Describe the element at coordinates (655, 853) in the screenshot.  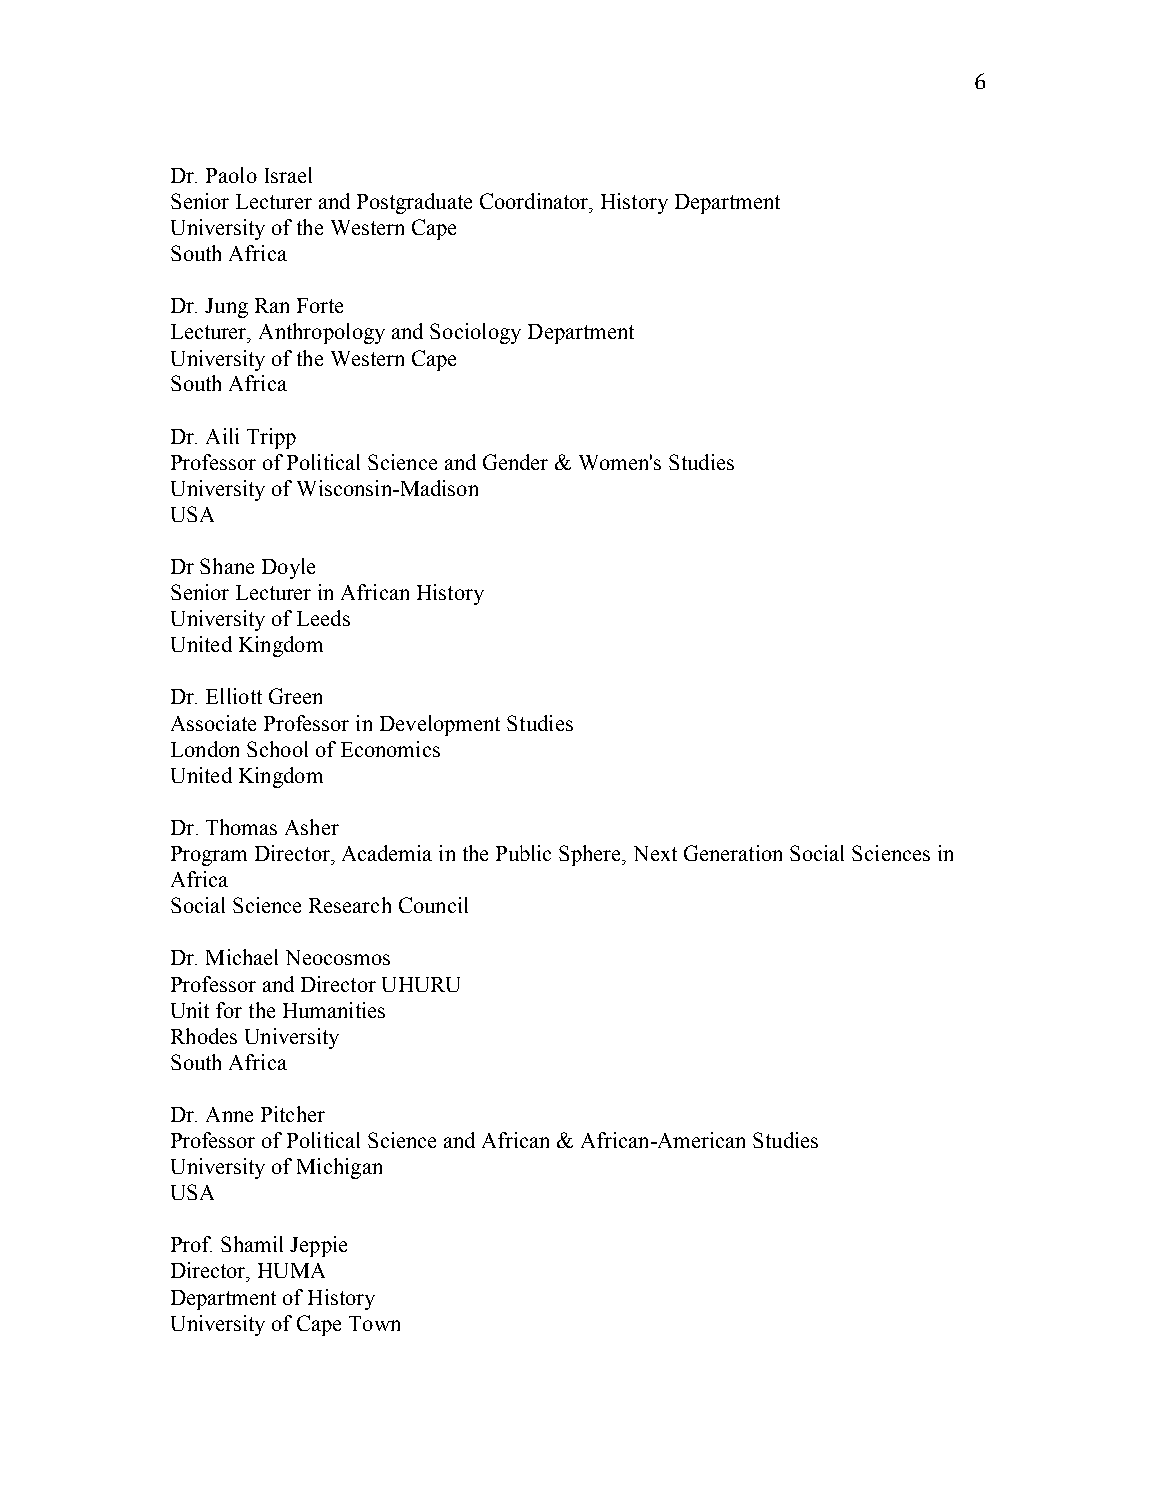
I see `Next` at that location.
